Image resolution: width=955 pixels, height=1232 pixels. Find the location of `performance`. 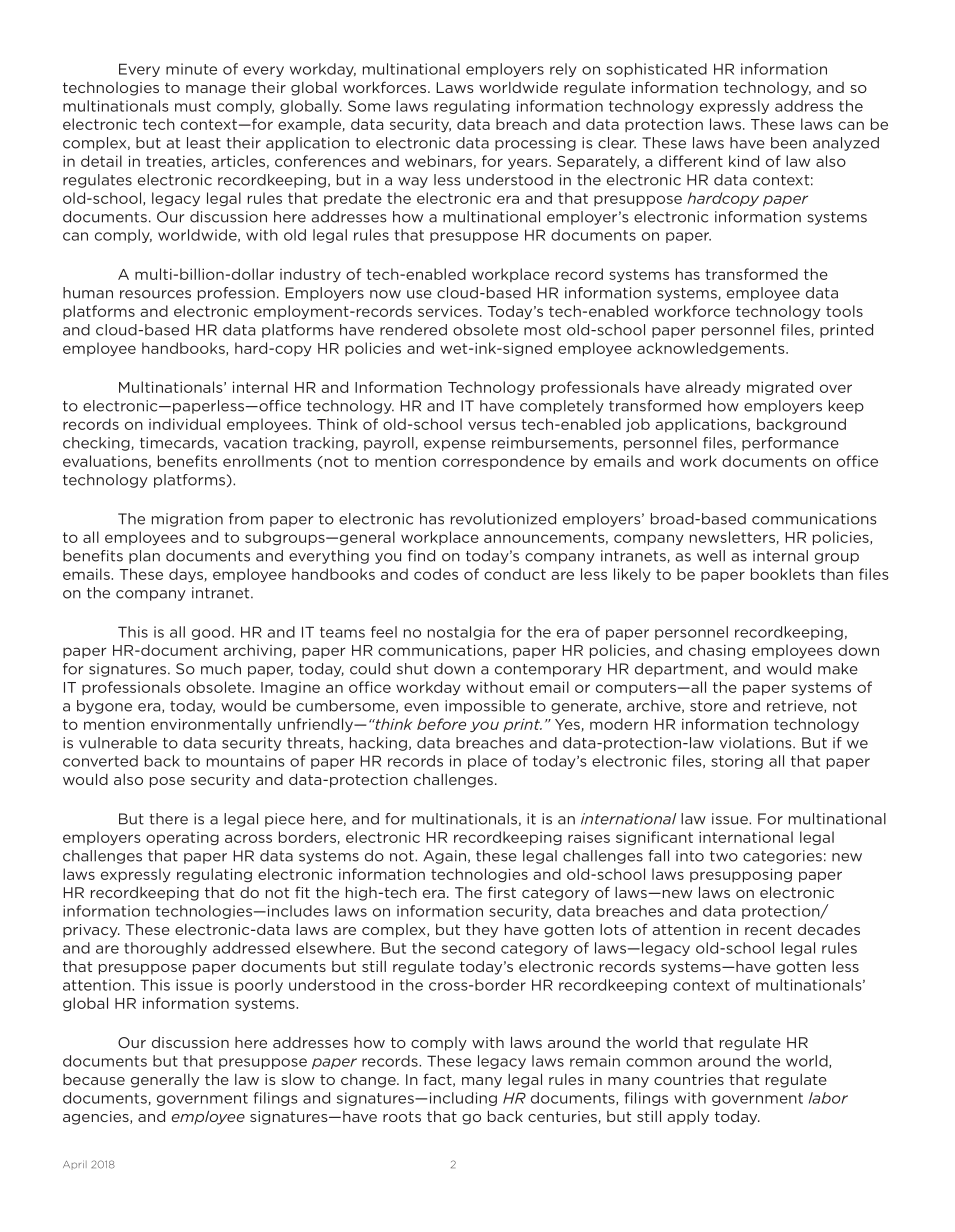

performance is located at coordinates (790, 444).
